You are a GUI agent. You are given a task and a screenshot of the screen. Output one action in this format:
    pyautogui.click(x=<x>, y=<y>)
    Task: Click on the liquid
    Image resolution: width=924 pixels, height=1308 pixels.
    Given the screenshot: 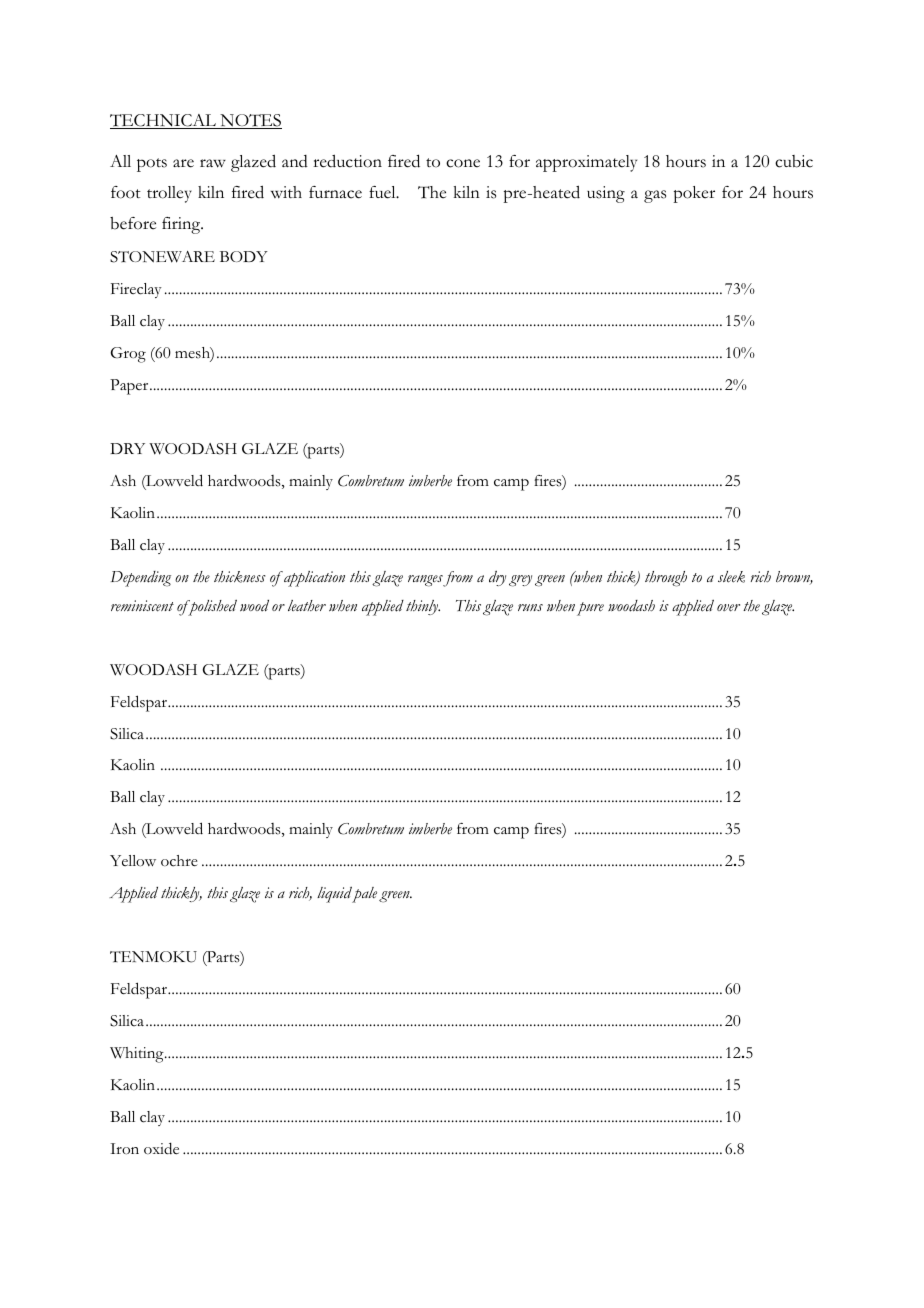 What is the action you would take?
    pyautogui.click(x=334, y=894)
